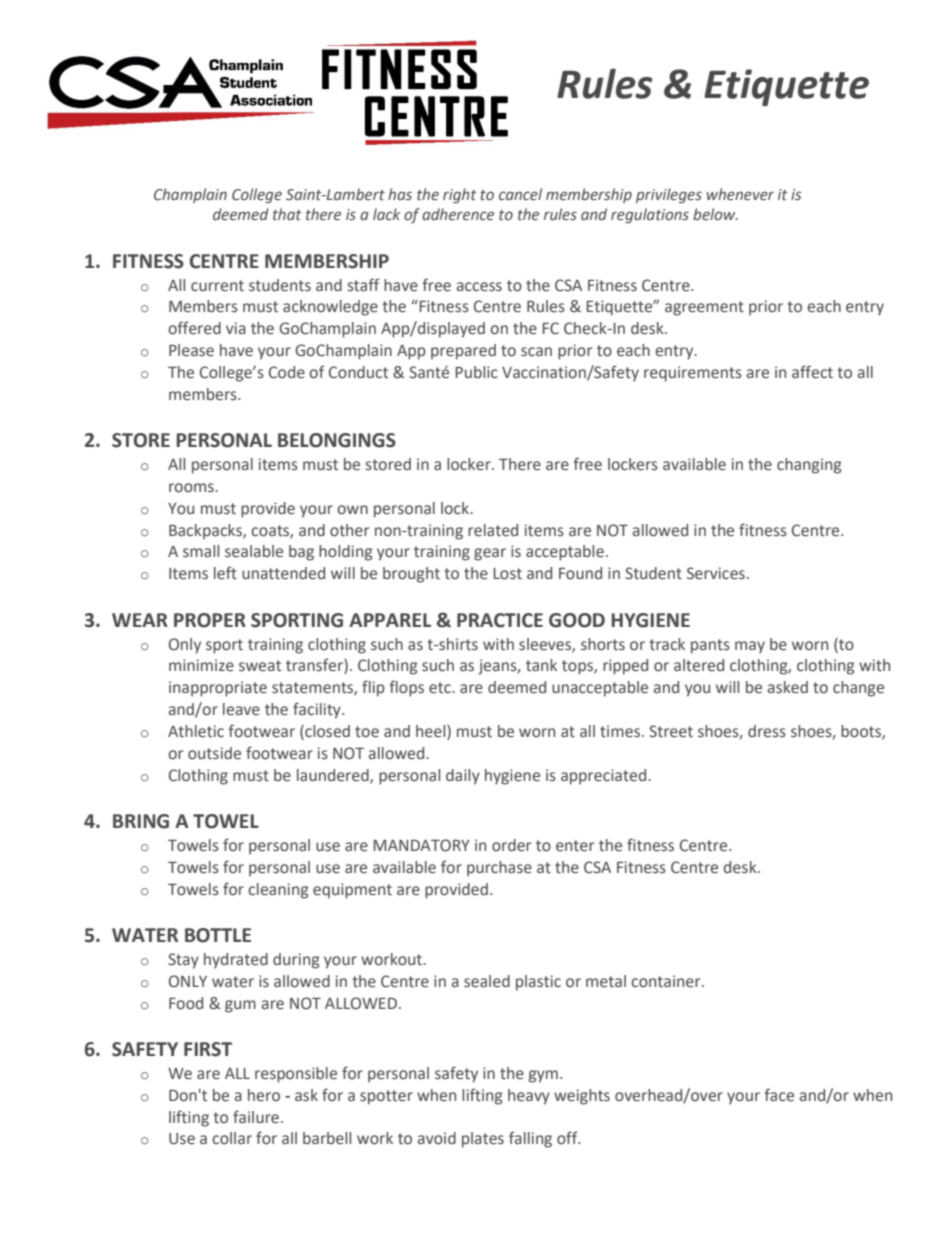 This image has width=952, height=1233. I want to click on heavy, so click(529, 1097).
